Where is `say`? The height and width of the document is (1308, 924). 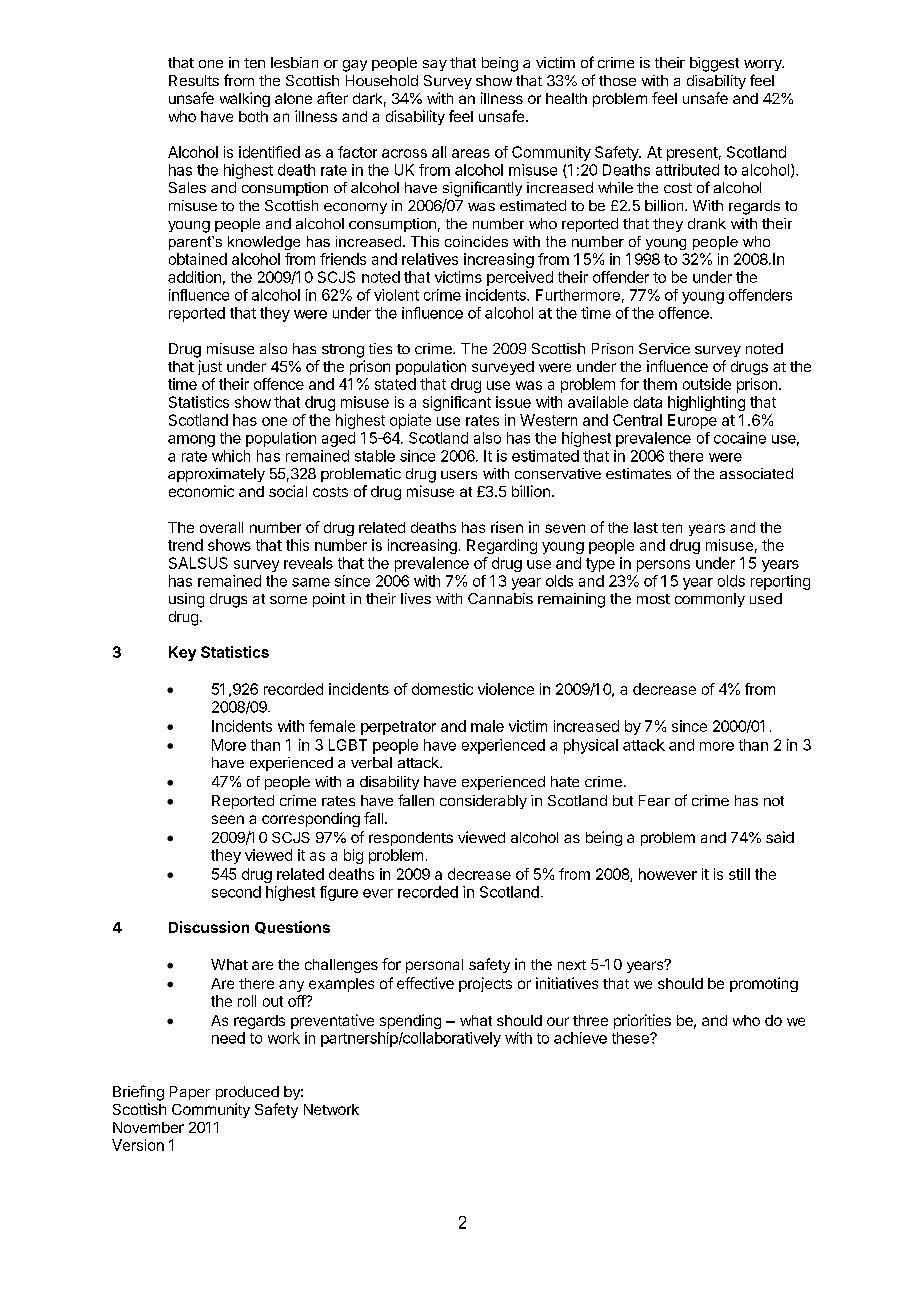
say is located at coordinates (435, 65).
